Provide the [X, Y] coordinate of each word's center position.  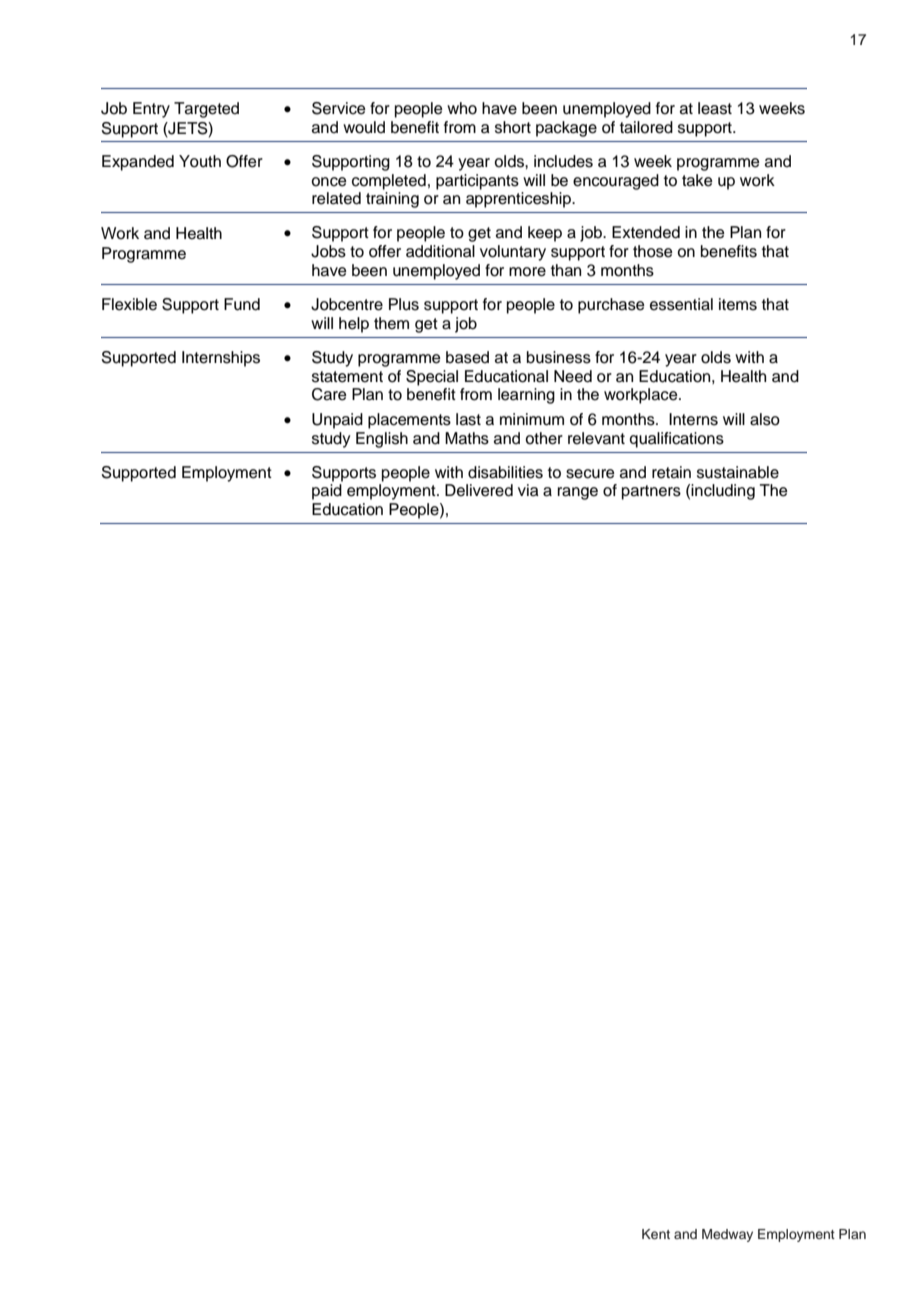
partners [651, 492]
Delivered [479, 490]
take [697, 180]
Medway [727, 1235]
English [382, 440]
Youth [200, 161]
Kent [656, 1234]
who [462, 108]
